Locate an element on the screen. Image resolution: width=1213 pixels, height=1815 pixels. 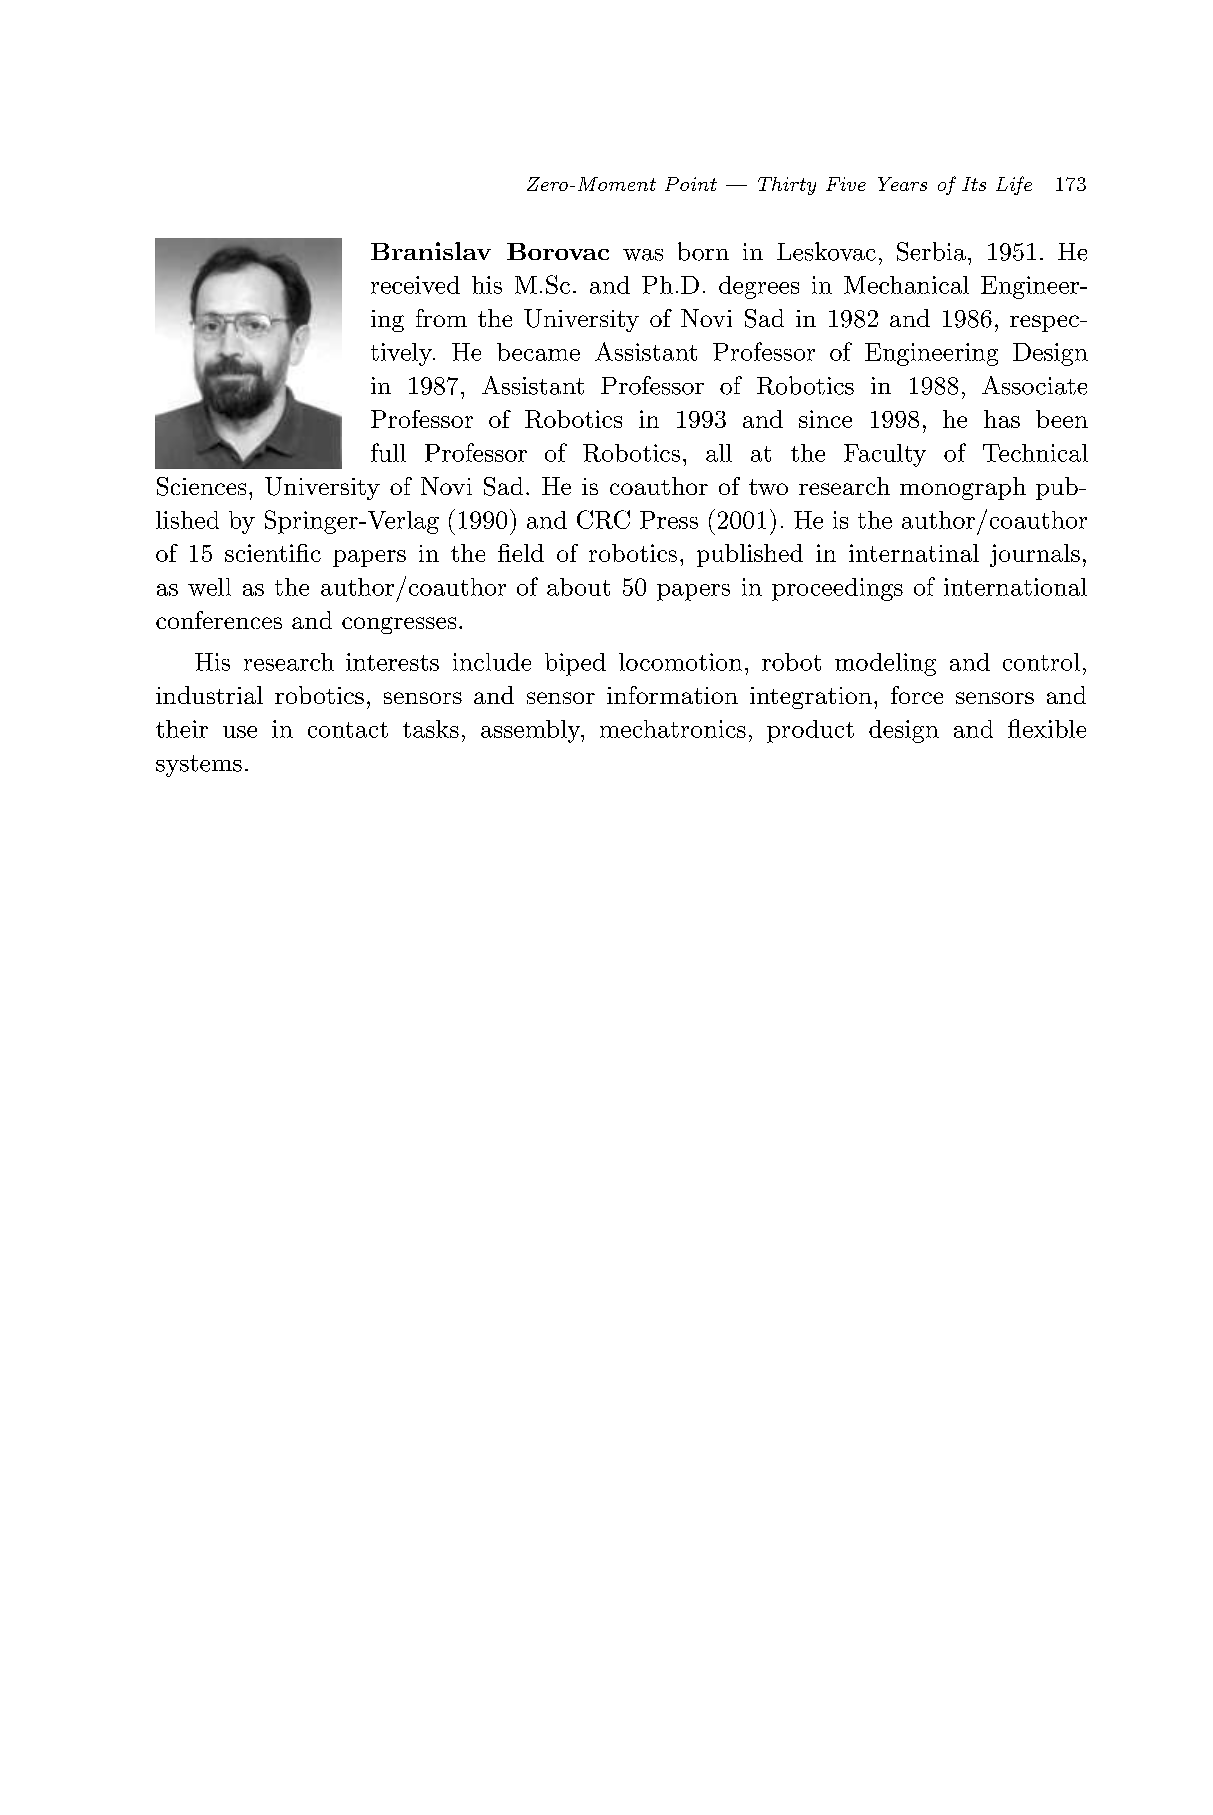
Sciences is located at coordinates (201, 486).
